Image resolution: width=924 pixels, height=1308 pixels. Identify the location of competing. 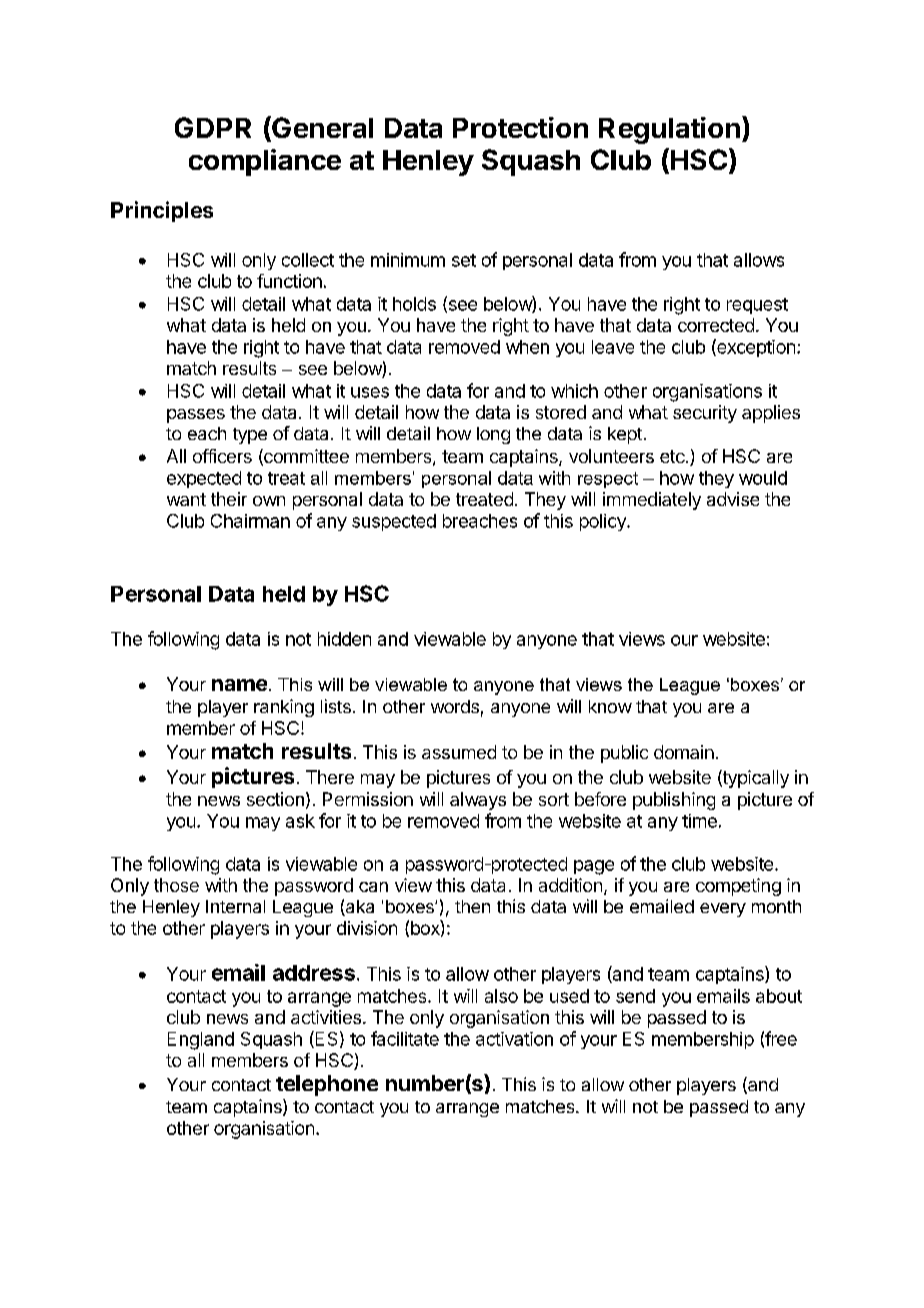
(738, 887).
